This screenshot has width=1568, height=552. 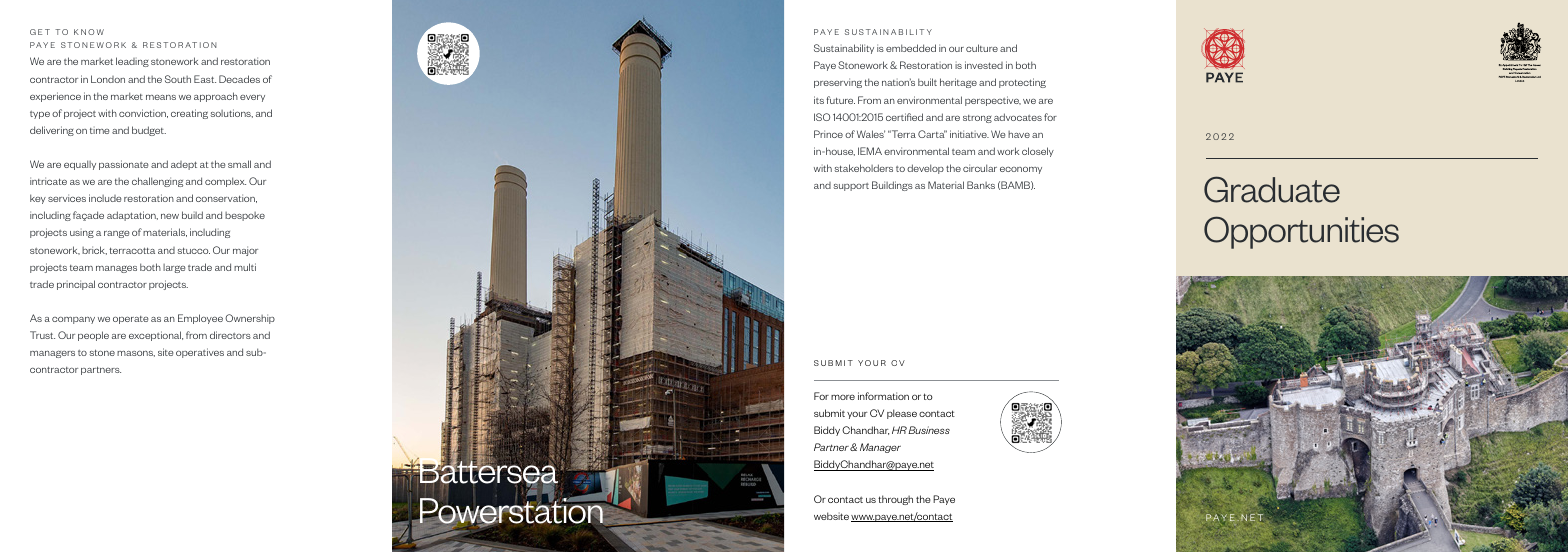 What do you see at coordinates (895, 500) in the screenshot?
I see `through` at bounding box center [895, 500].
